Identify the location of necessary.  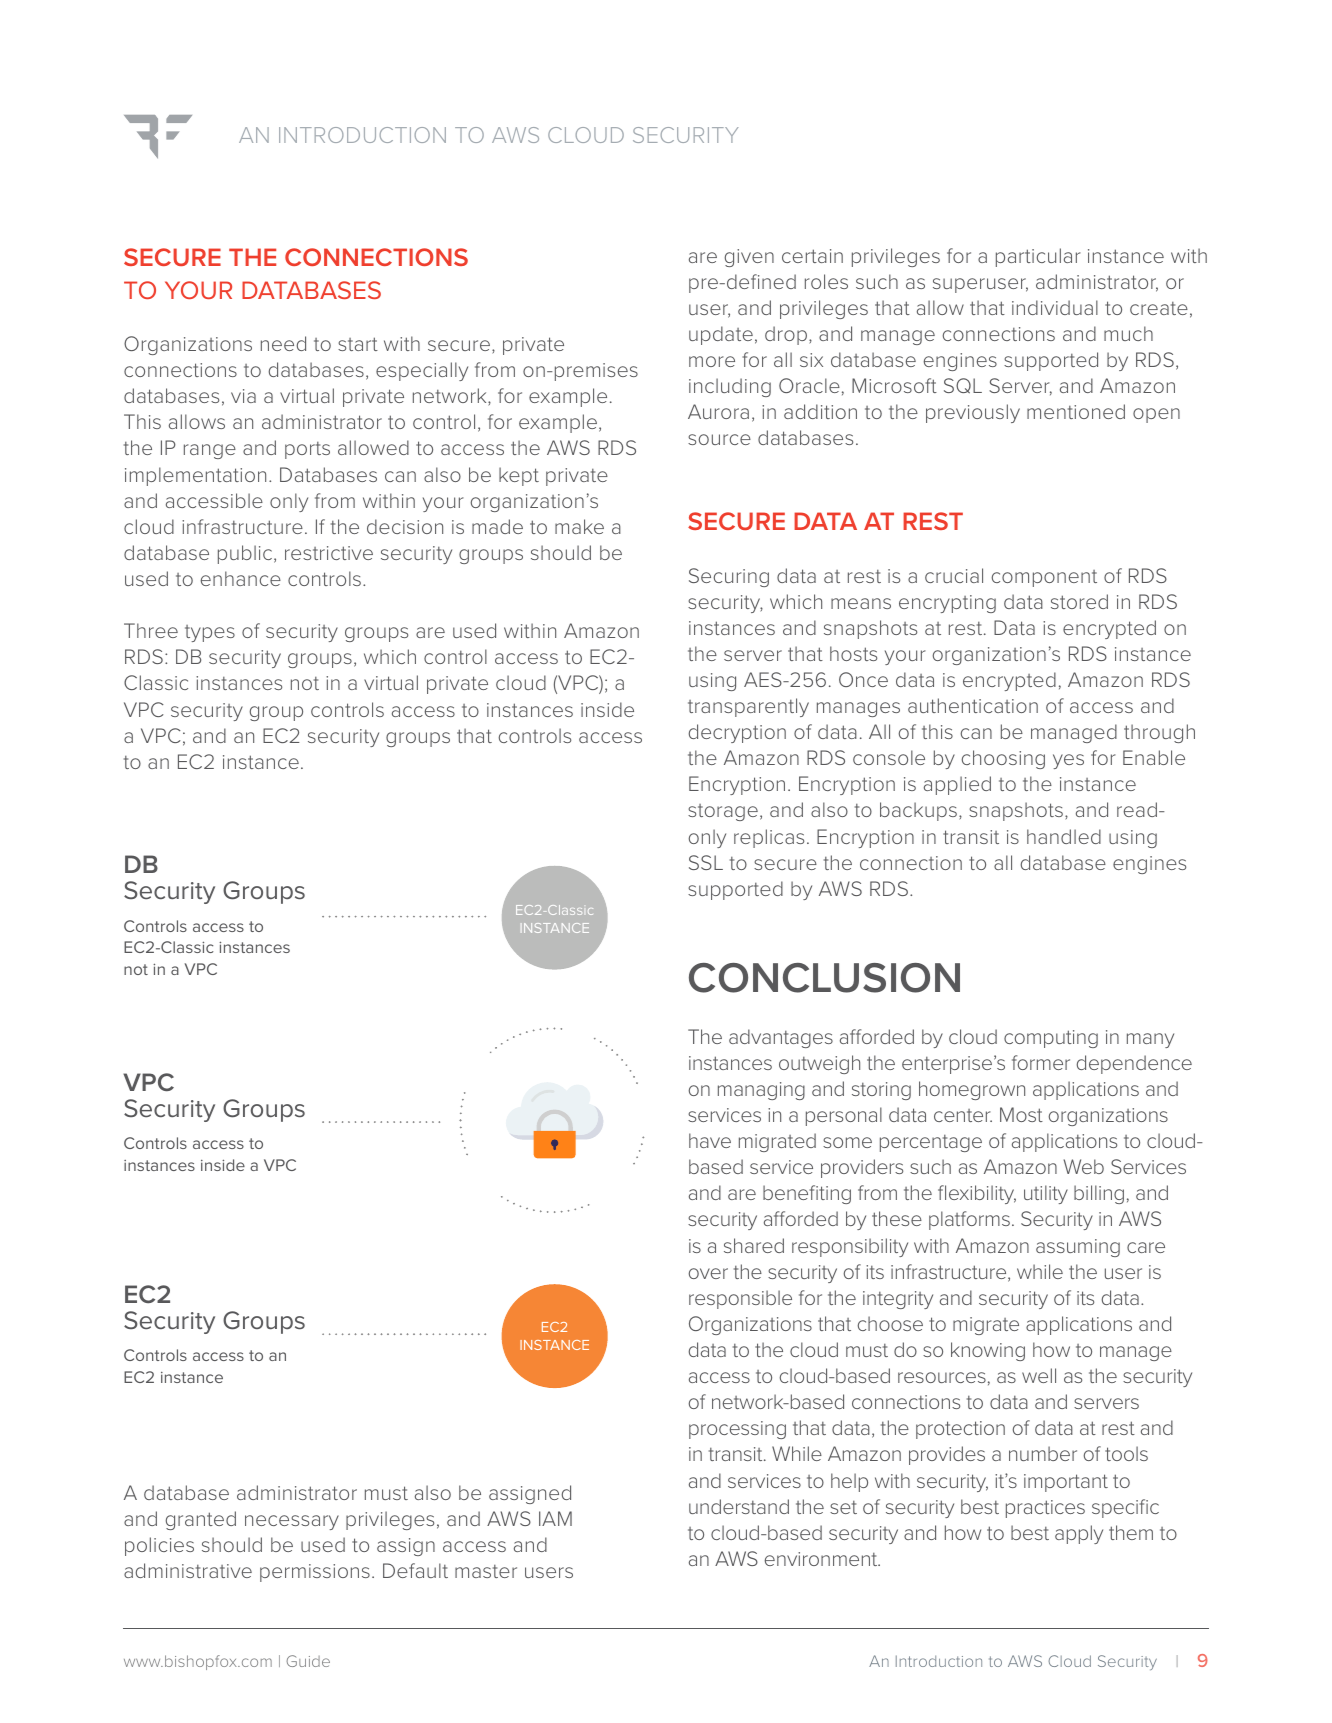
(292, 1522).
